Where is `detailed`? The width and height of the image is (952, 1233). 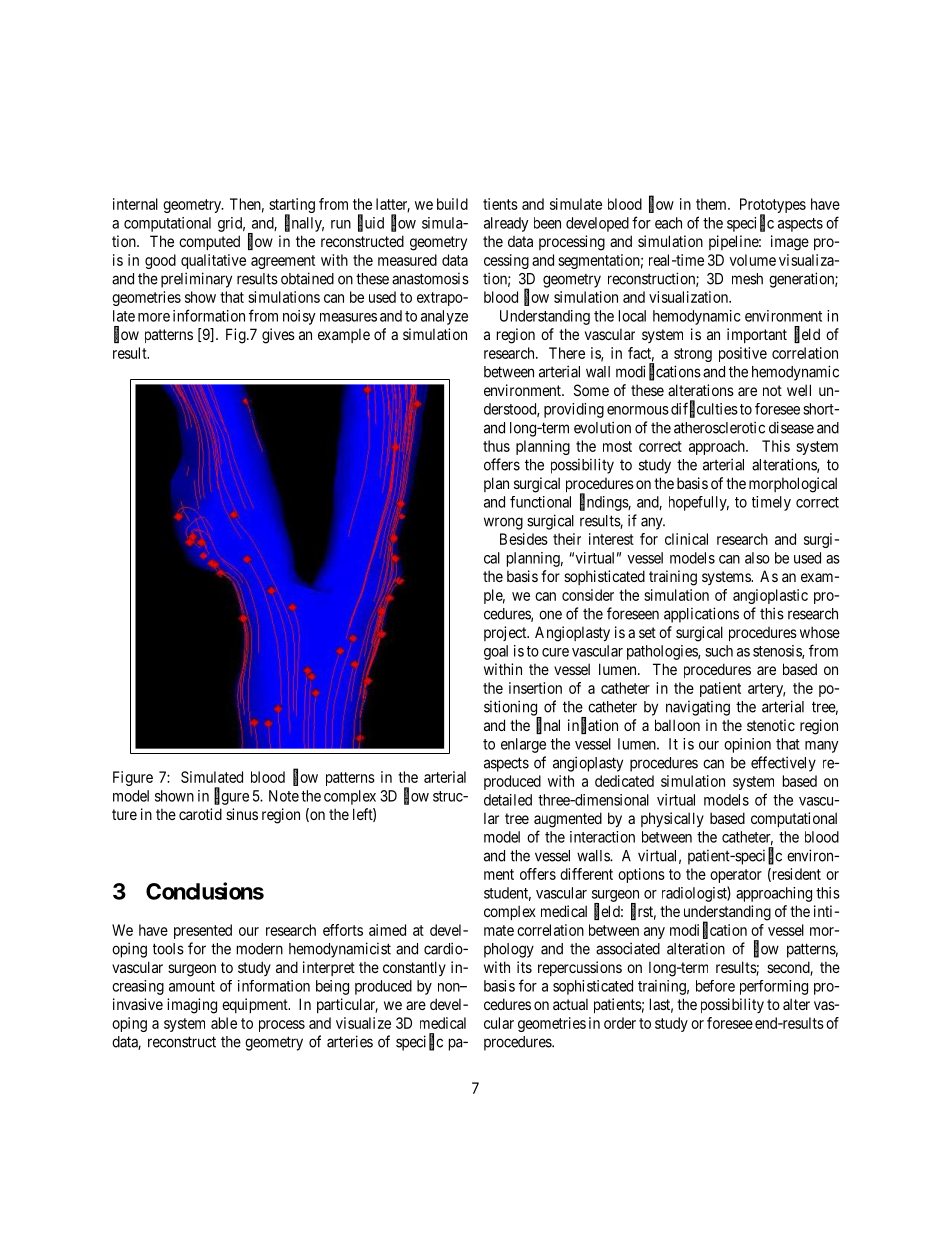
detailed is located at coordinates (508, 800).
